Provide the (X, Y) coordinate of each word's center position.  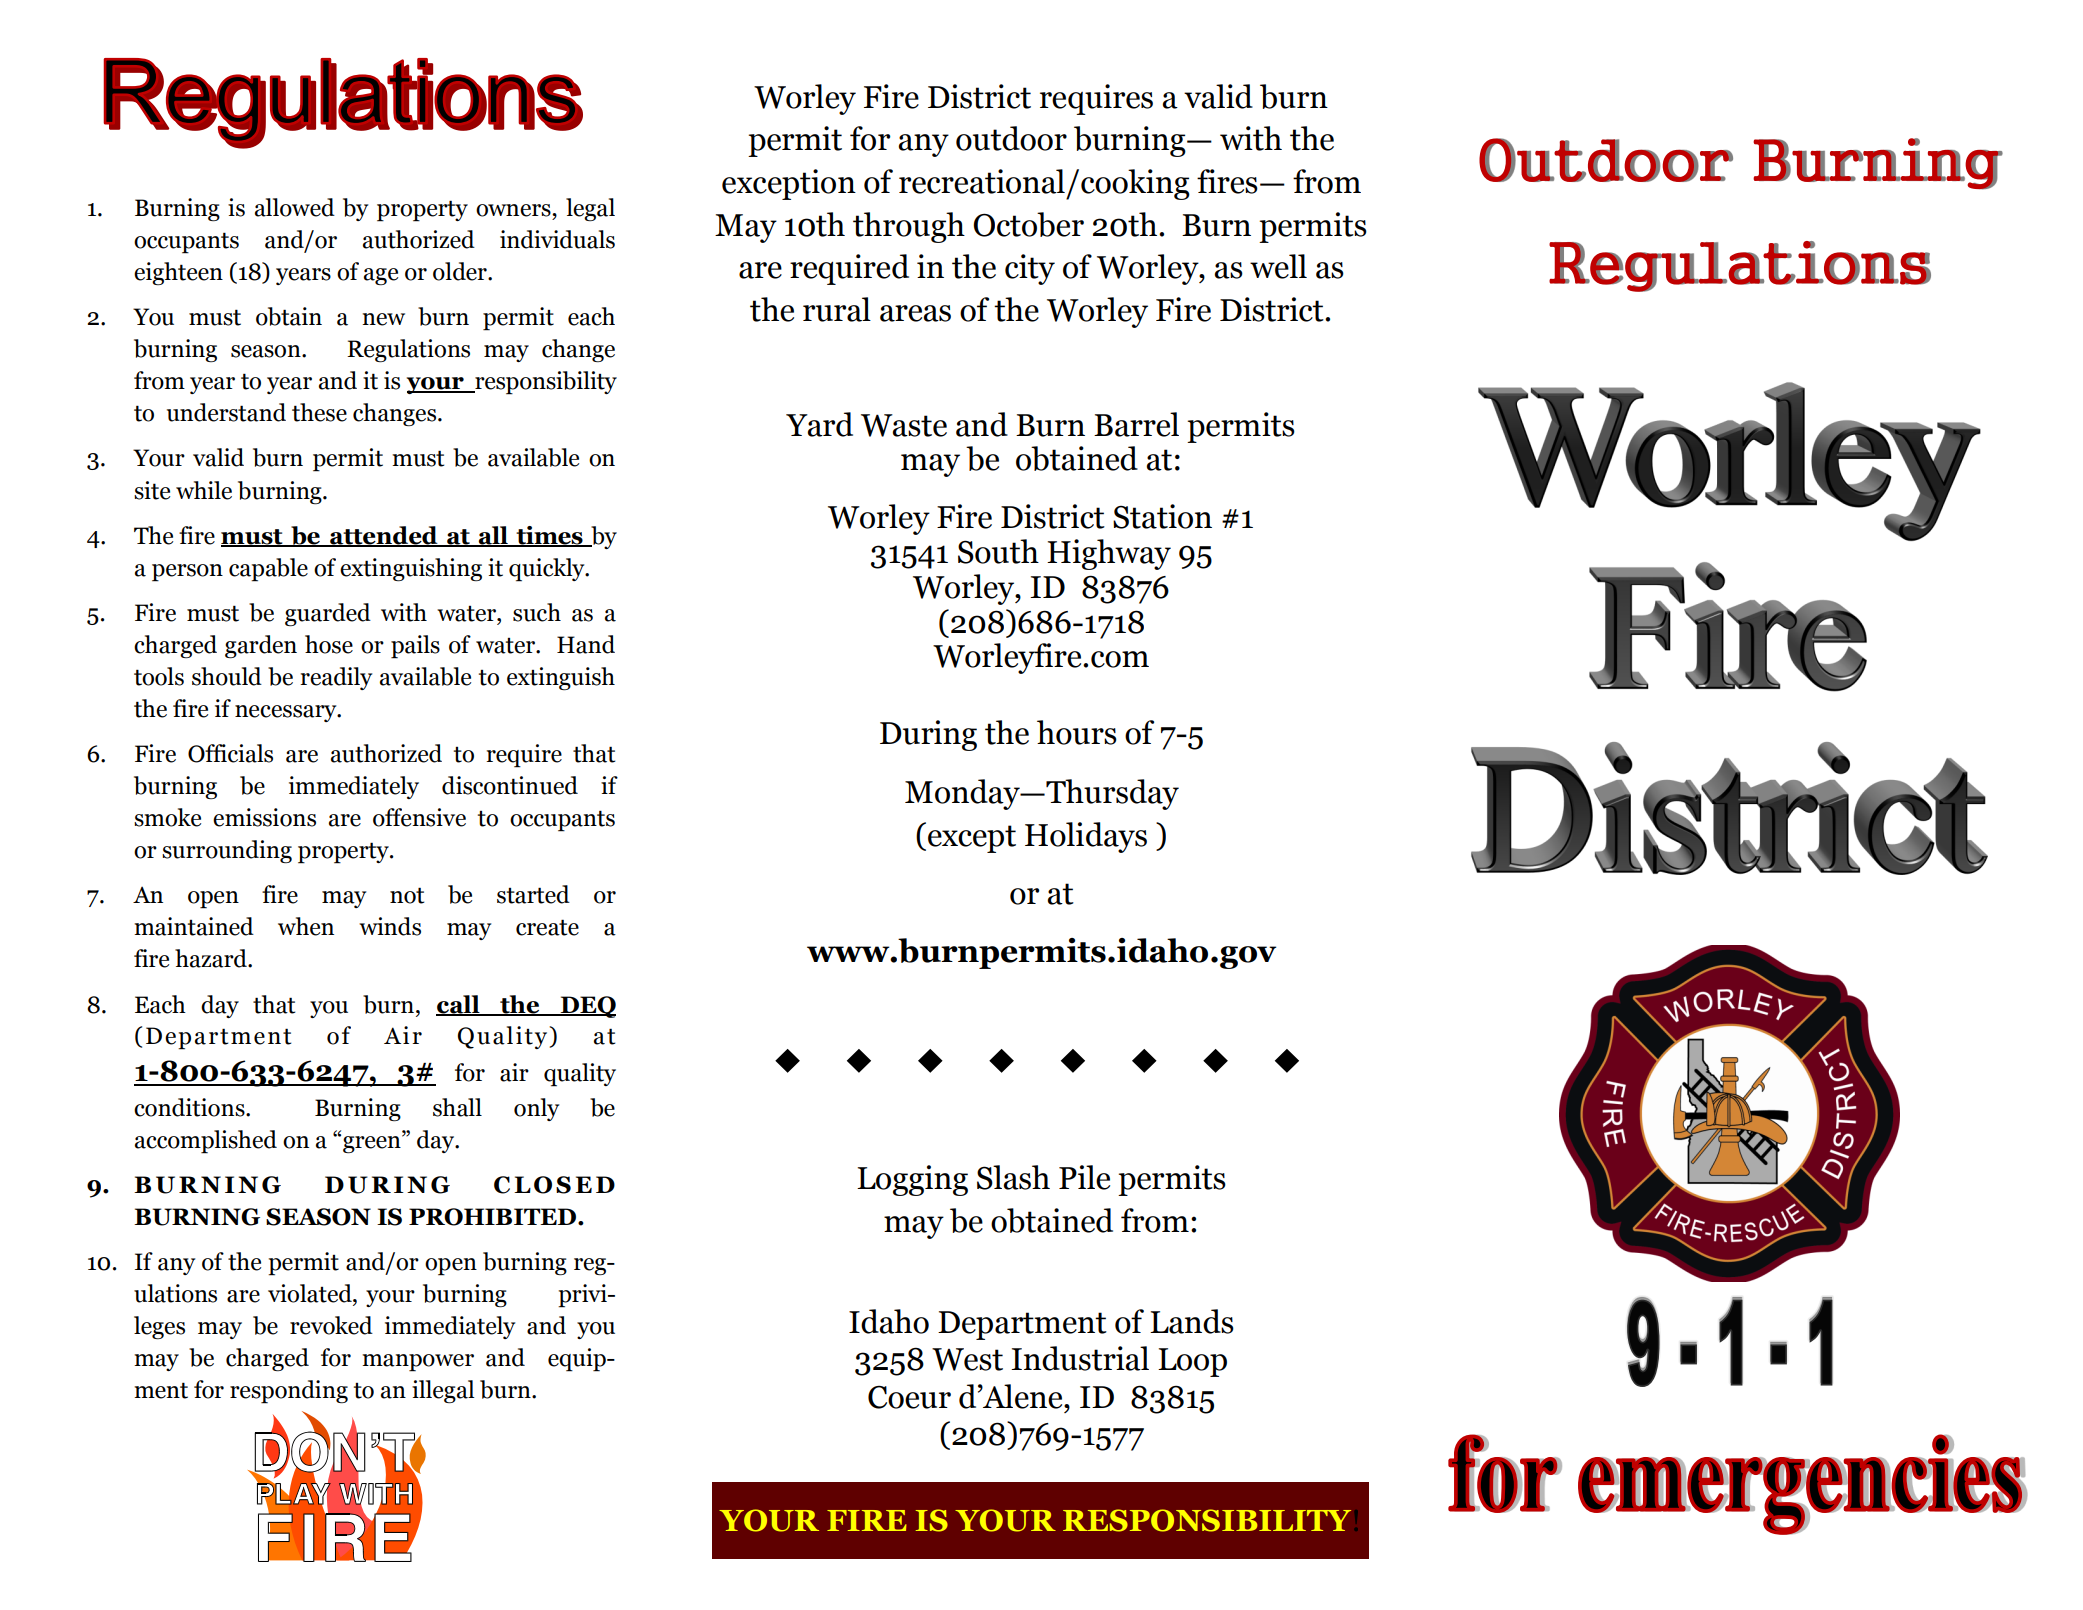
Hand (586, 644)
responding (289, 1392)
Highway (1109, 554)
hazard (212, 958)
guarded (328, 614)
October (1028, 224)
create (547, 927)
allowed (295, 207)
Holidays (1086, 837)
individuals (557, 239)
